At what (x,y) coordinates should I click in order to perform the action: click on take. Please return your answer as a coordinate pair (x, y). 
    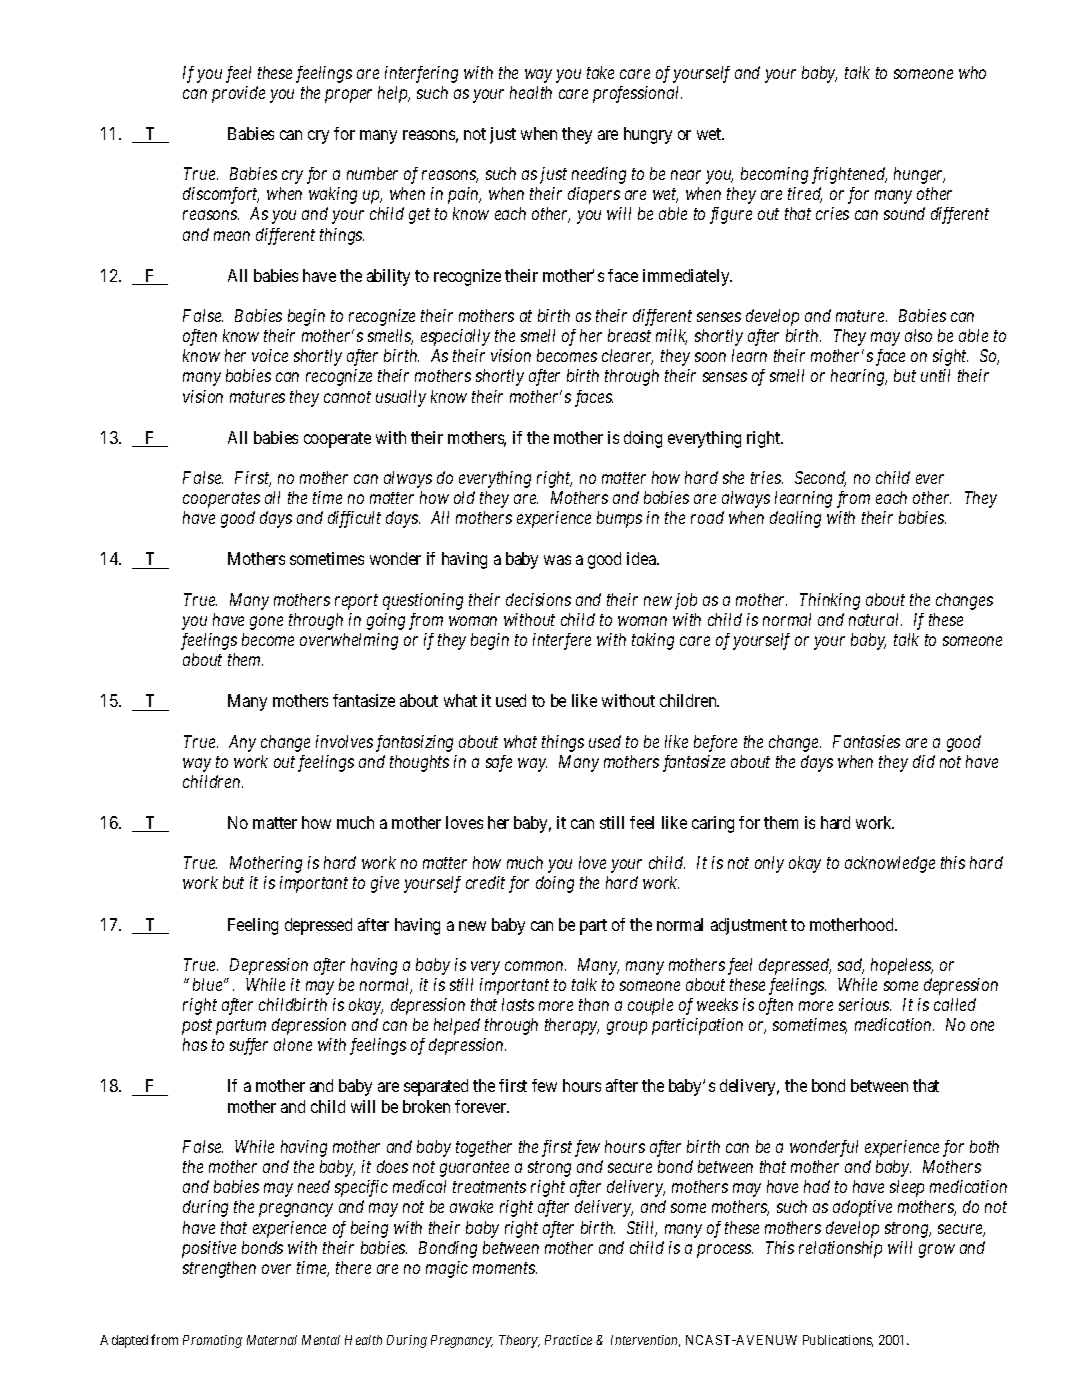
    Looking at the image, I should click on (600, 72).
